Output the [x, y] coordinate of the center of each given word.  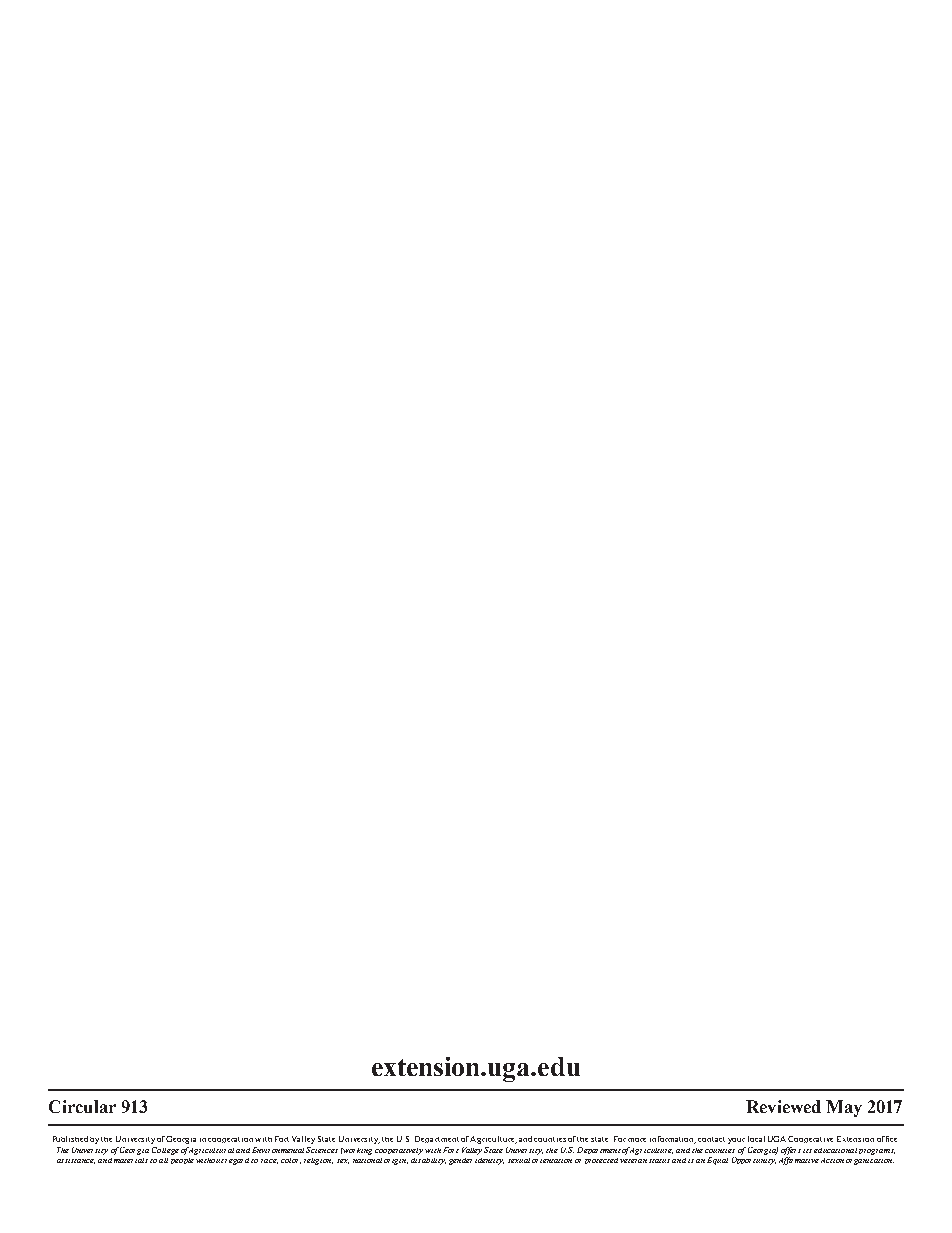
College [165, 1151]
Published [70, 1139]
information [673, 1140]
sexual [519, 1160]
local [756, 1139]
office [887, 1139]
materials [131, 1160]
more [637, 1140]
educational [835, 1150]
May [844, 1108]
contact [711, 1139]
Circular [82, 1106]
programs [877, 1152]
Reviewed [783, 1106]
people [182, 1161]
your [736, 1141]
